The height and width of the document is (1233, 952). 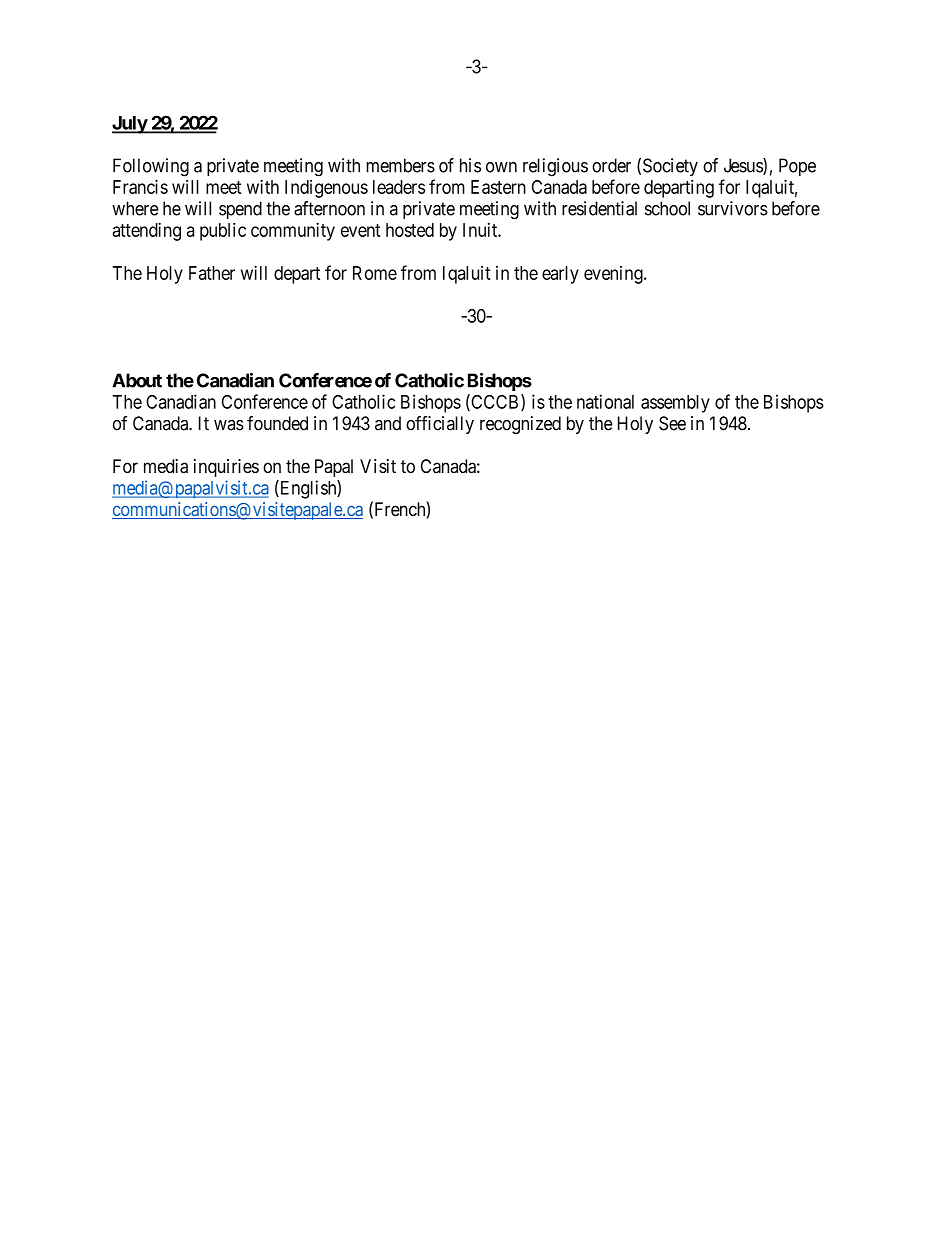 What do you see at coordinates (151, 167) in the document?
I see `Following` at bounding box center [151, 167].
